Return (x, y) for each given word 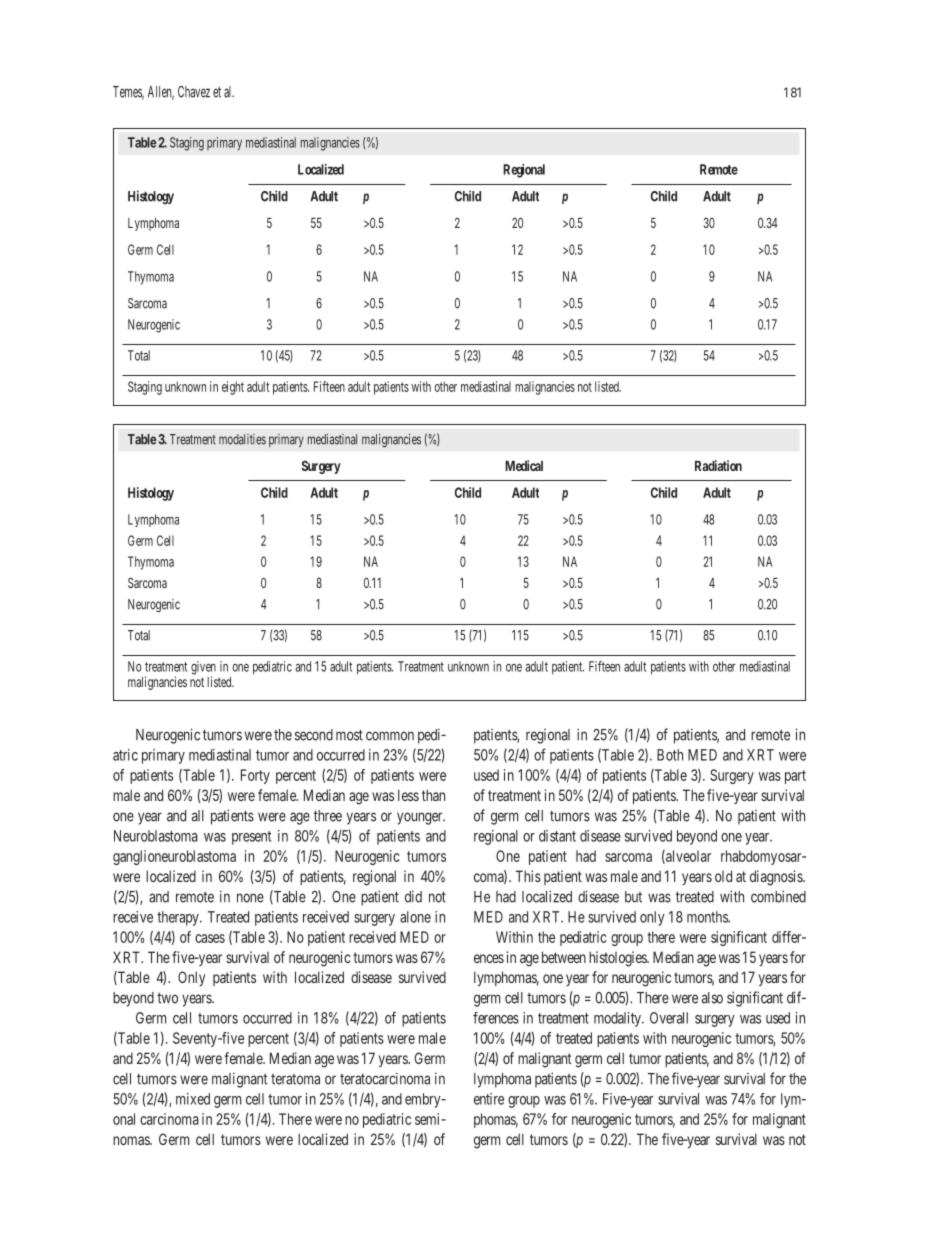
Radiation (718, 465)
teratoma (295, 1079)
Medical (524, 465)
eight (233, 388)
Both (670, 755)
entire (489, 1099)
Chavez (194, 92)
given (203, 669)
